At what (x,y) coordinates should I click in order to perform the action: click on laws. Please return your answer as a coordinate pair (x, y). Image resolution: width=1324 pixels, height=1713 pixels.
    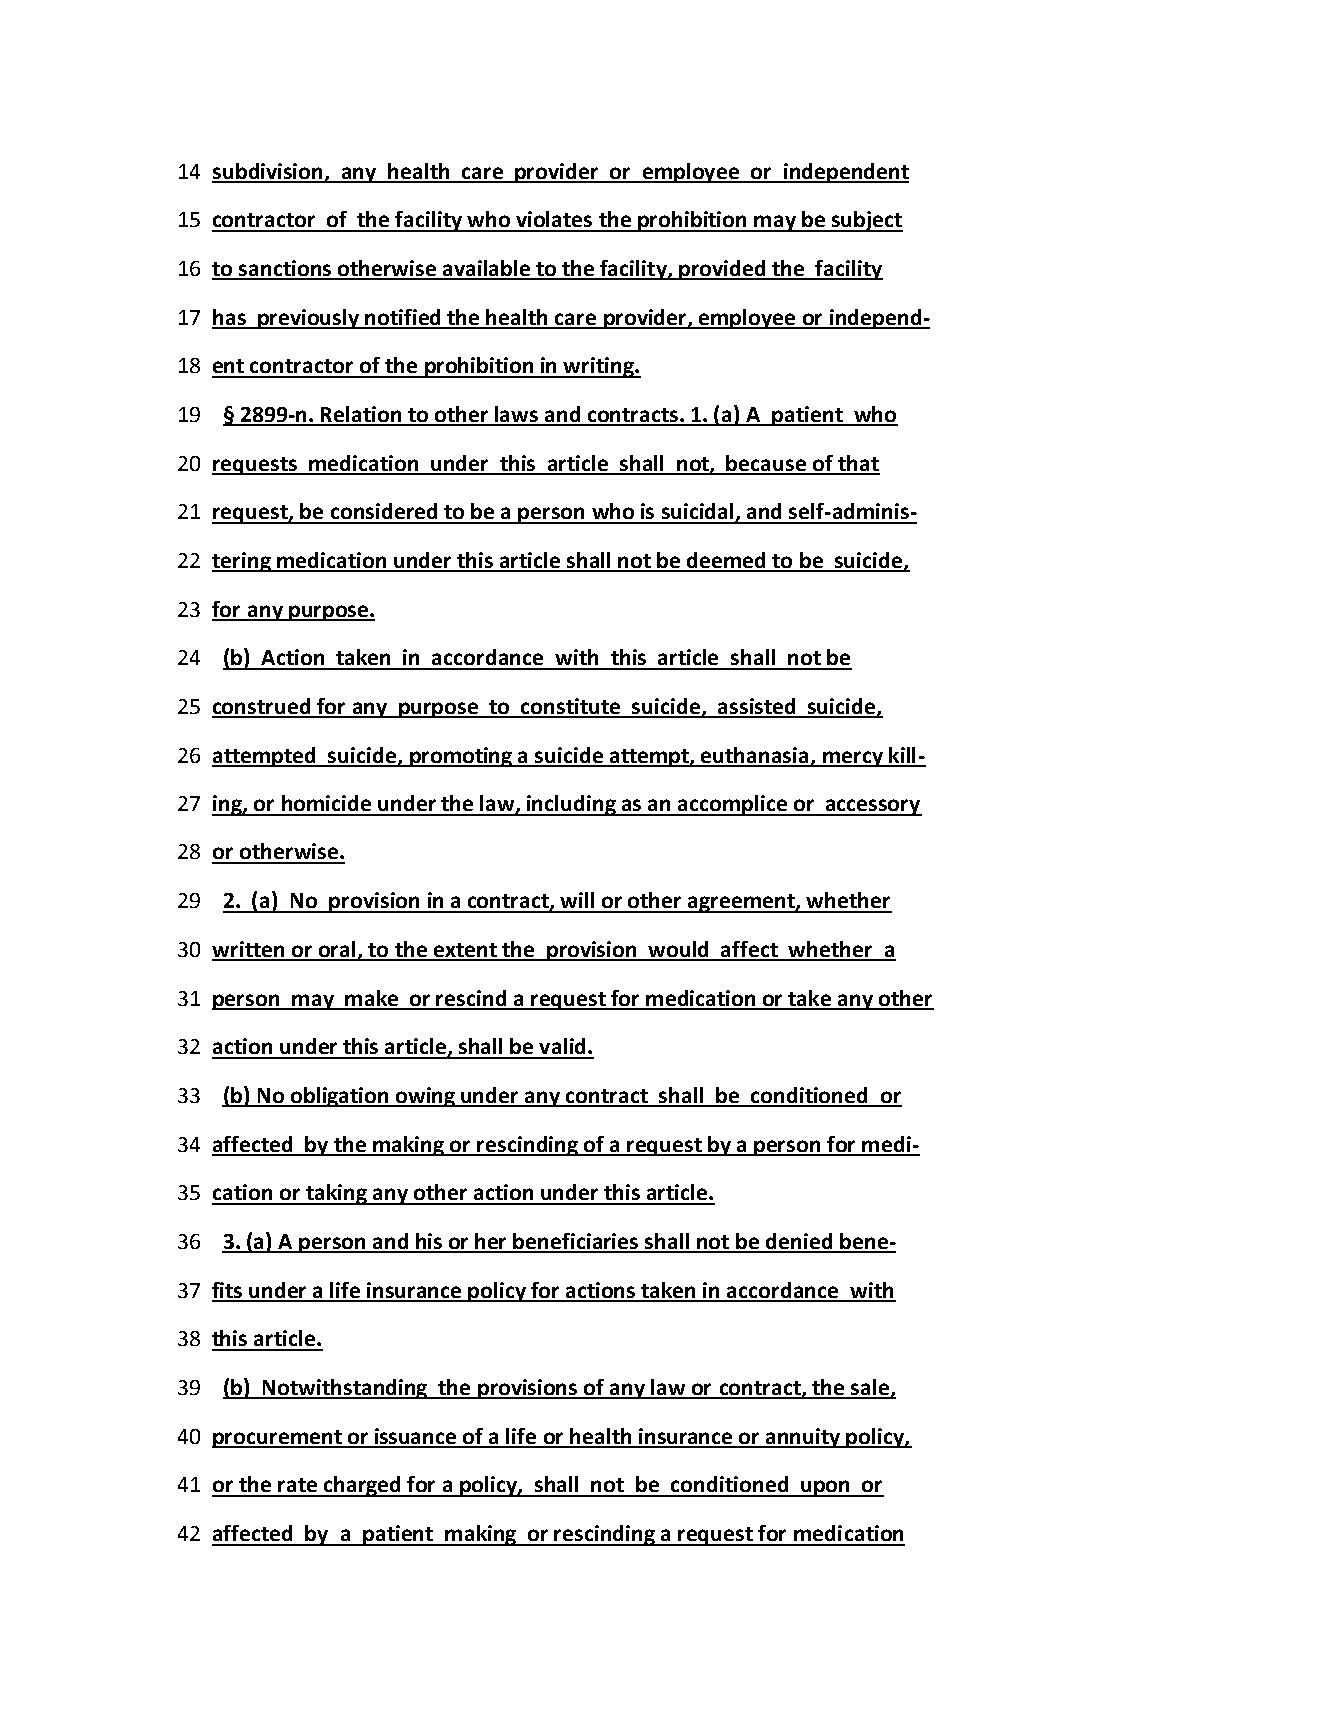
    Looking at the image, I should click on (517, 415).
